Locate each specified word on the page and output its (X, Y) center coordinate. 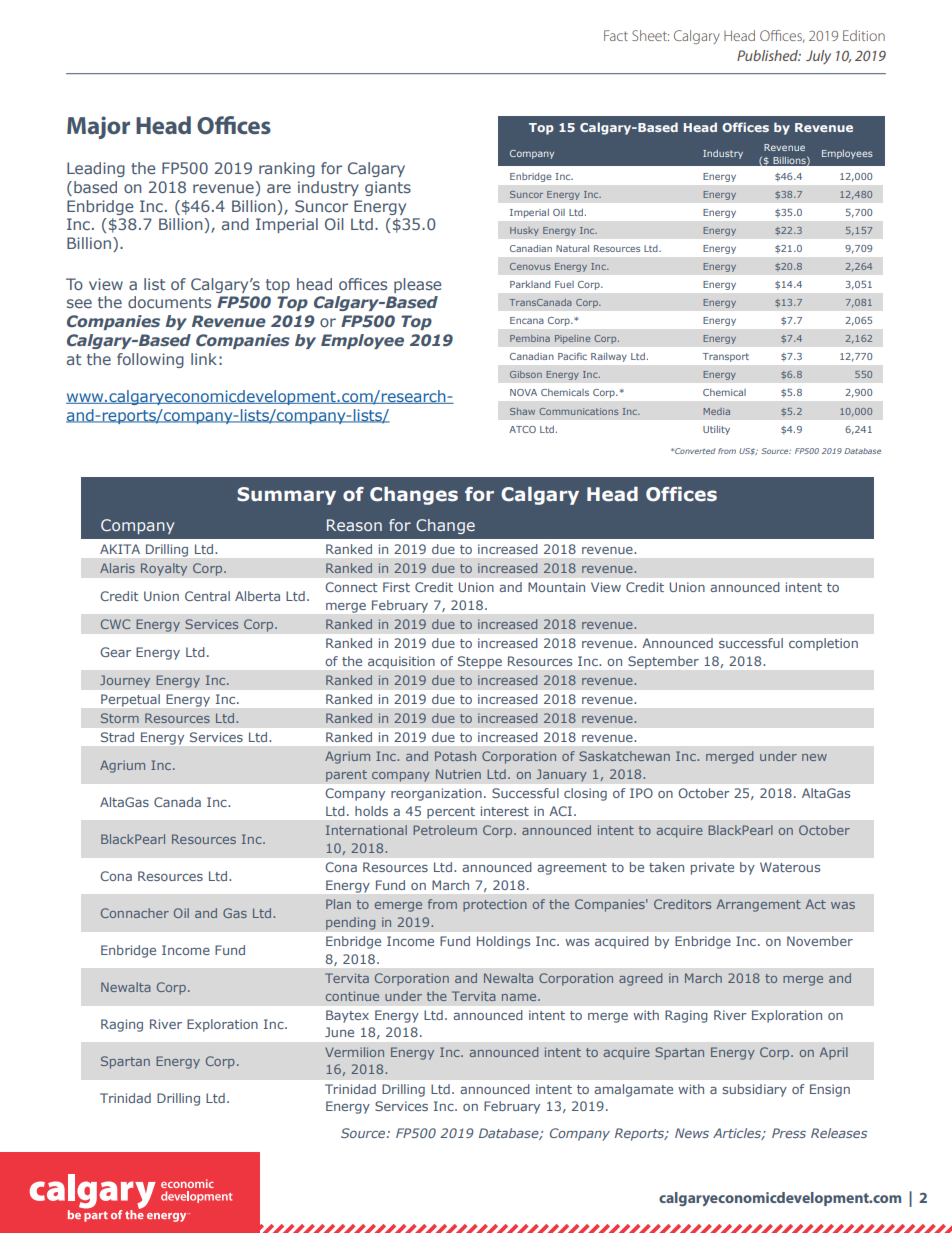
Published (769, 55)
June (339, 1032)
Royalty (164, 569)
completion (823, 644)
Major (98, 127)
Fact (616, 35)
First (396, 587)
